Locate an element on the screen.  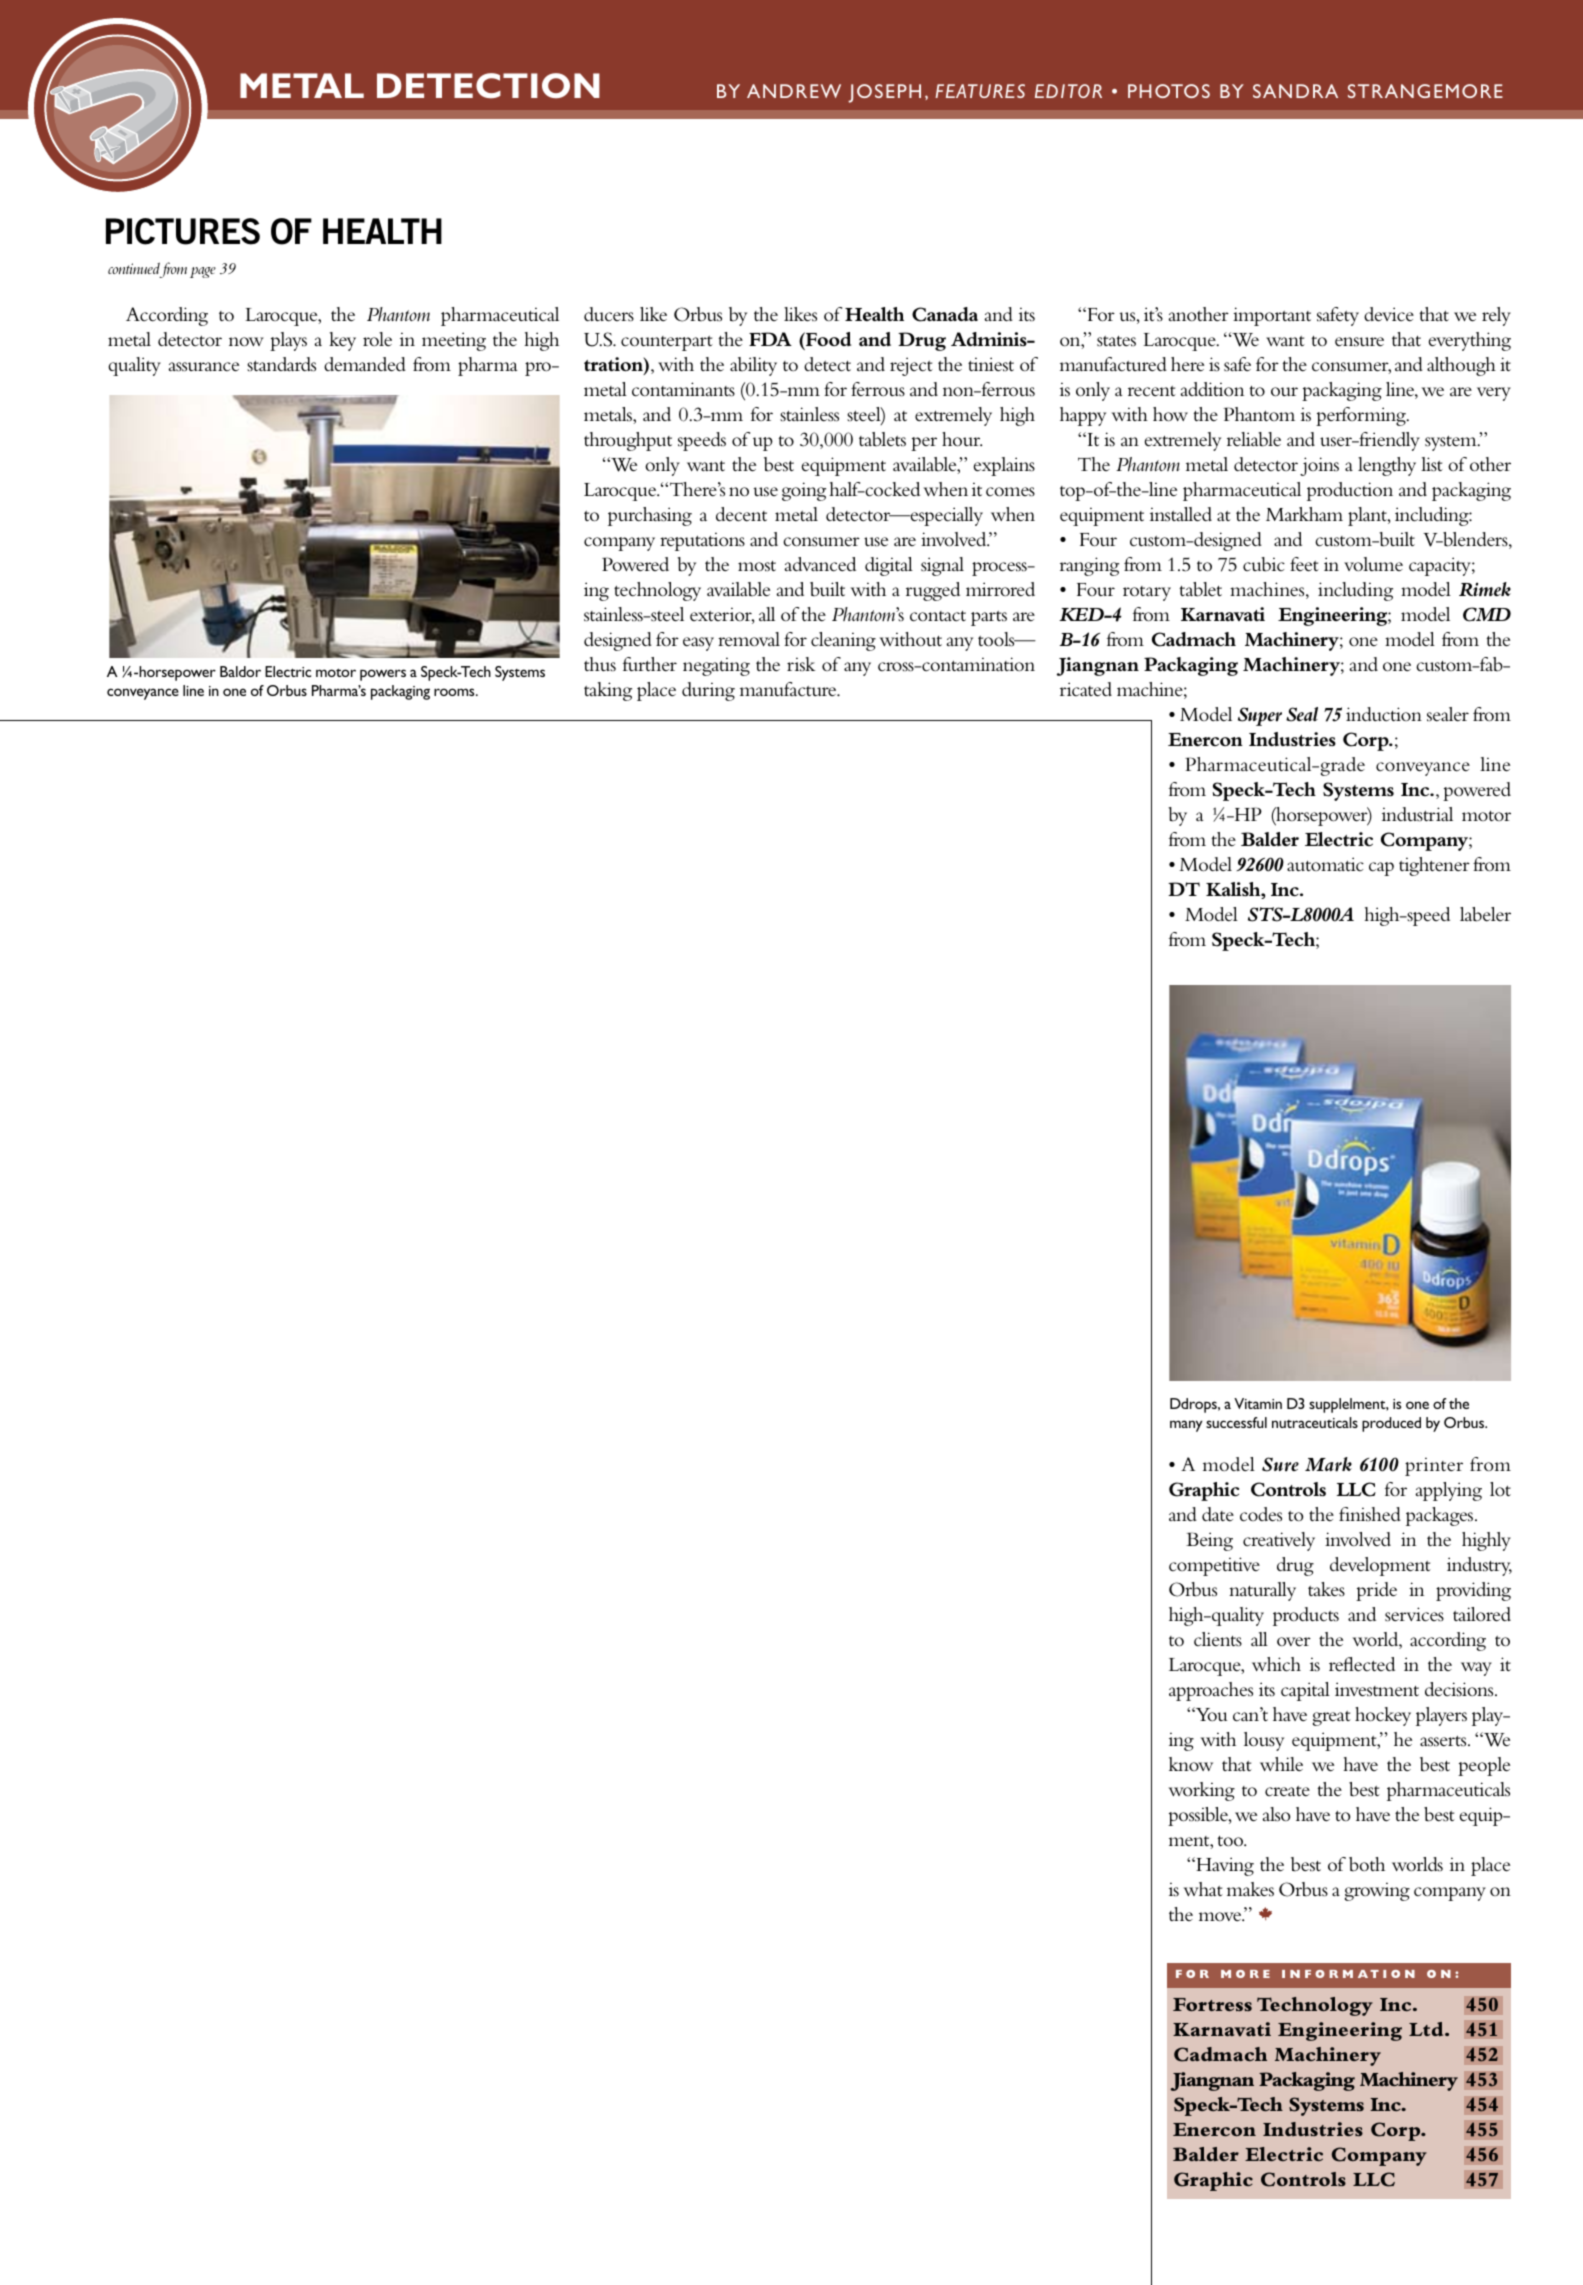
finished is located at coordinates (1370, 1514).
